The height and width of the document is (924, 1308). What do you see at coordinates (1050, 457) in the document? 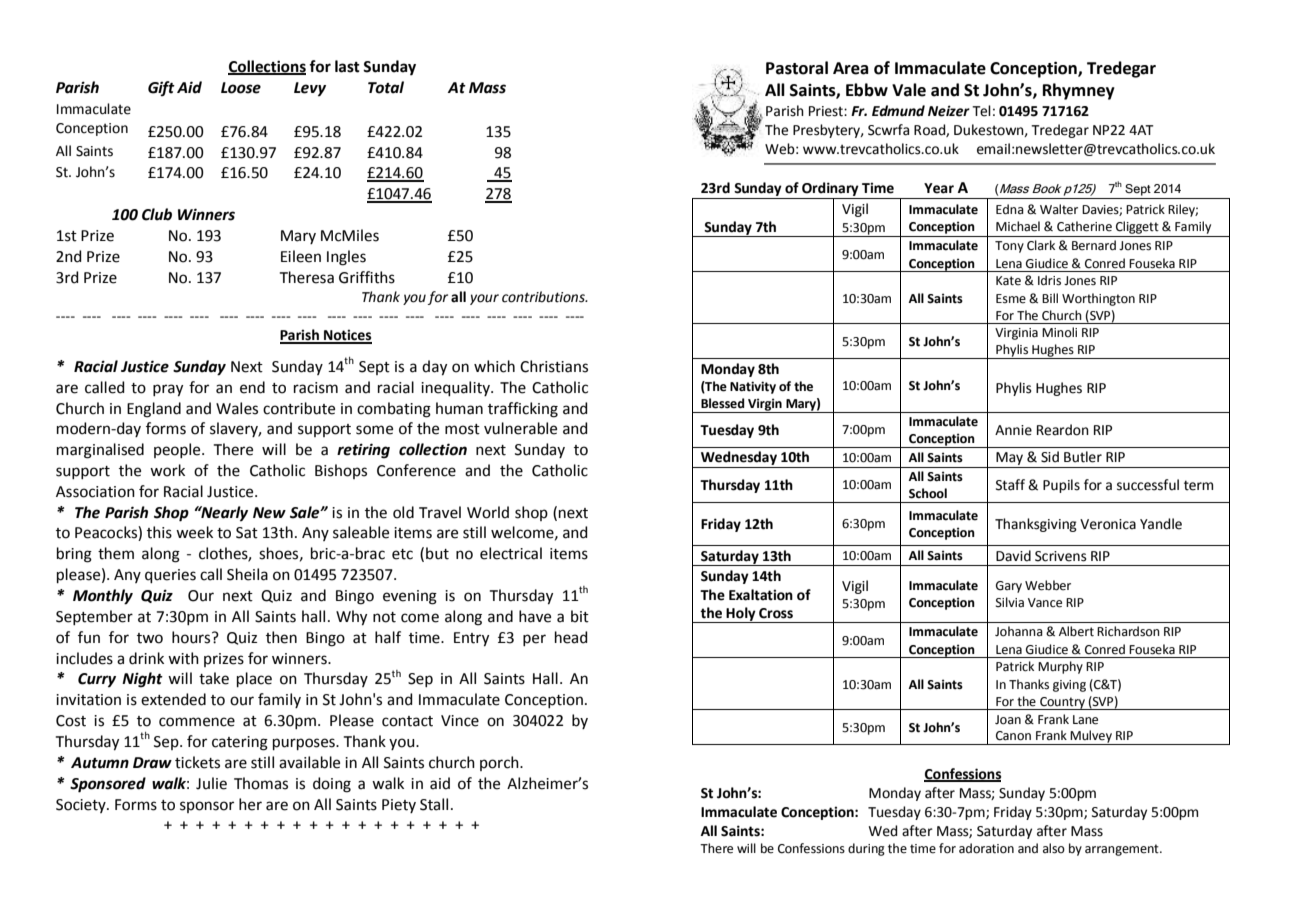
I see `Sid` at bounding box center [1050, 457].
